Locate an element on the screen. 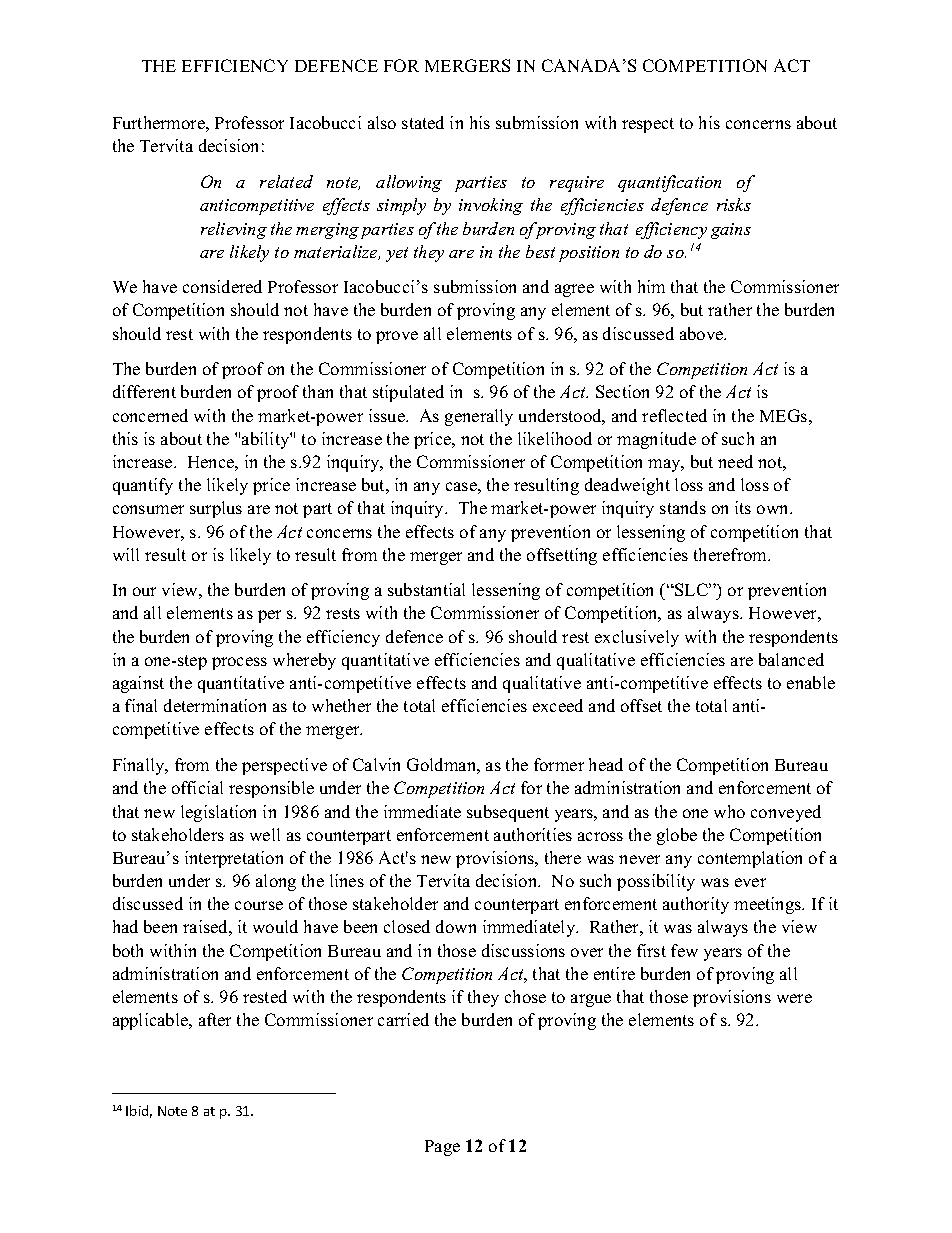  enable is located at coordinates (811, 682).
